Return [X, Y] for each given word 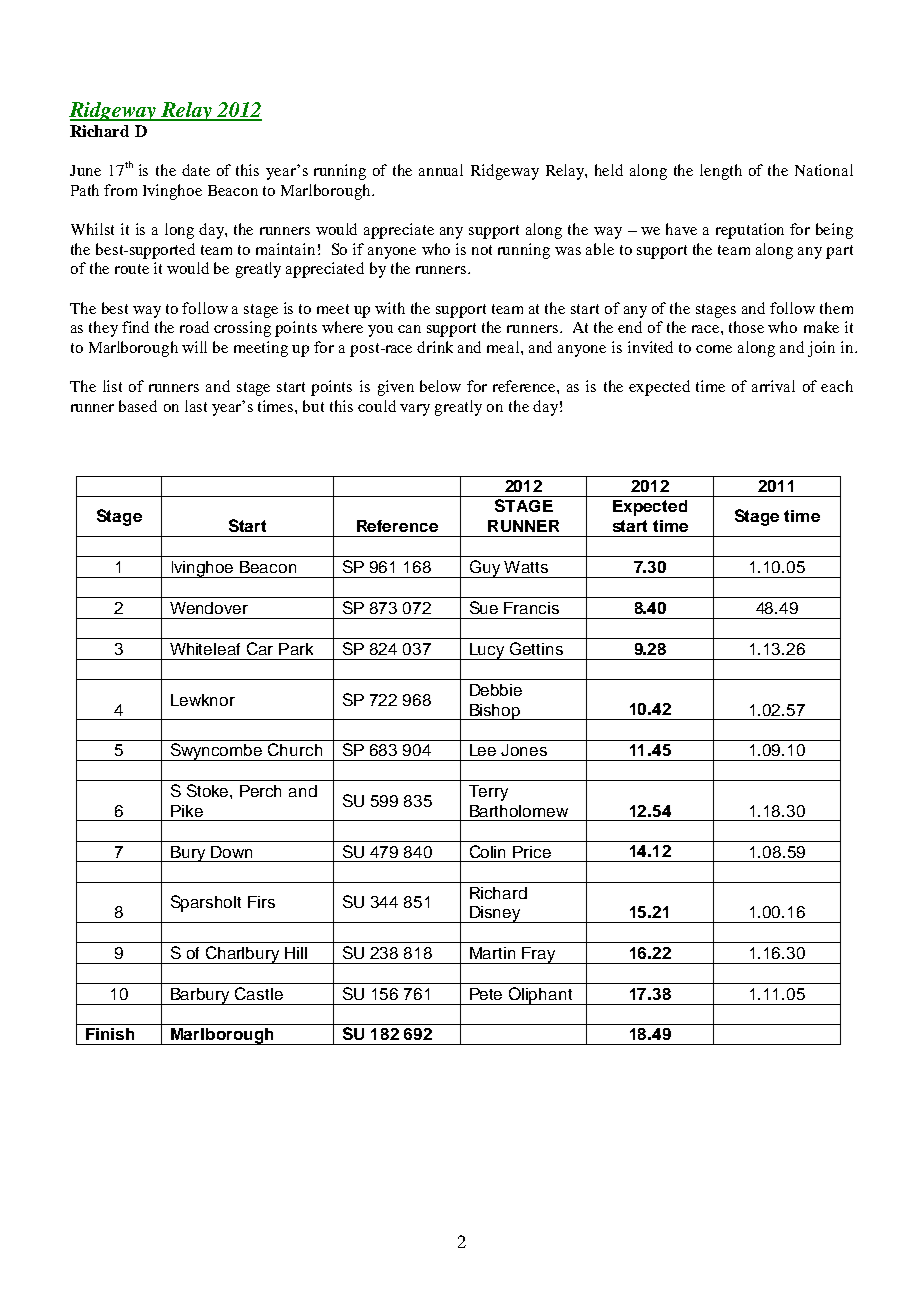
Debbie [496, 690]
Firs [261, 902]
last [196, 406]
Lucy [487, 651]
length [721, 172]
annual [441, 170]
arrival [773, 386]
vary [415, 410]
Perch [260, 791]
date [196, 170]
